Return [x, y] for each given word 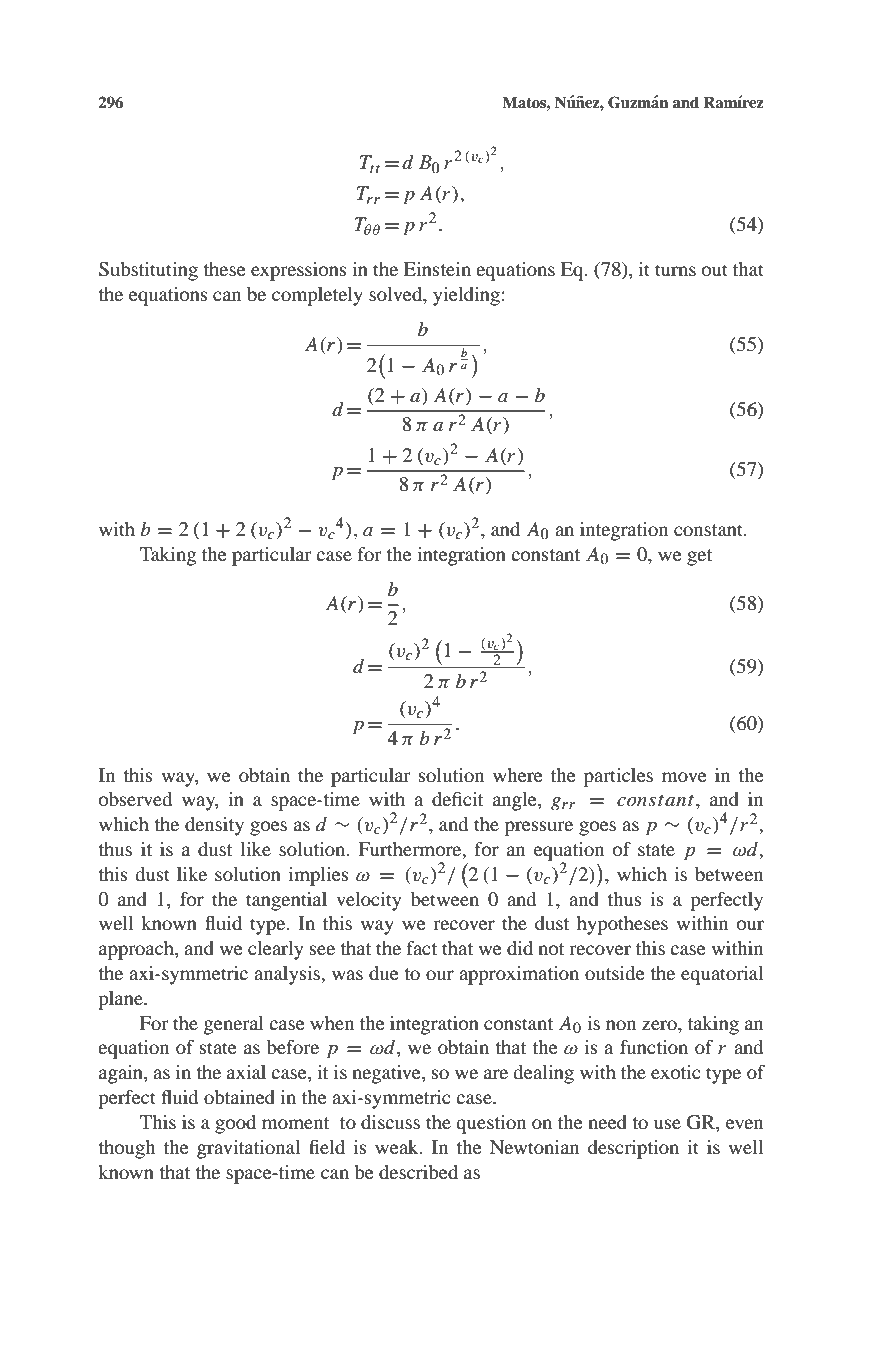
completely [317, 296]
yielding [466, 296]
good [235, 1124]
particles [618, 777]
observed [135, 799]
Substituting [148, 271]
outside [615, 973]
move [684, 777]
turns [675, 270]
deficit [457, 799]
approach [137, 950]
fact [422, 948]
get [699, 557]
